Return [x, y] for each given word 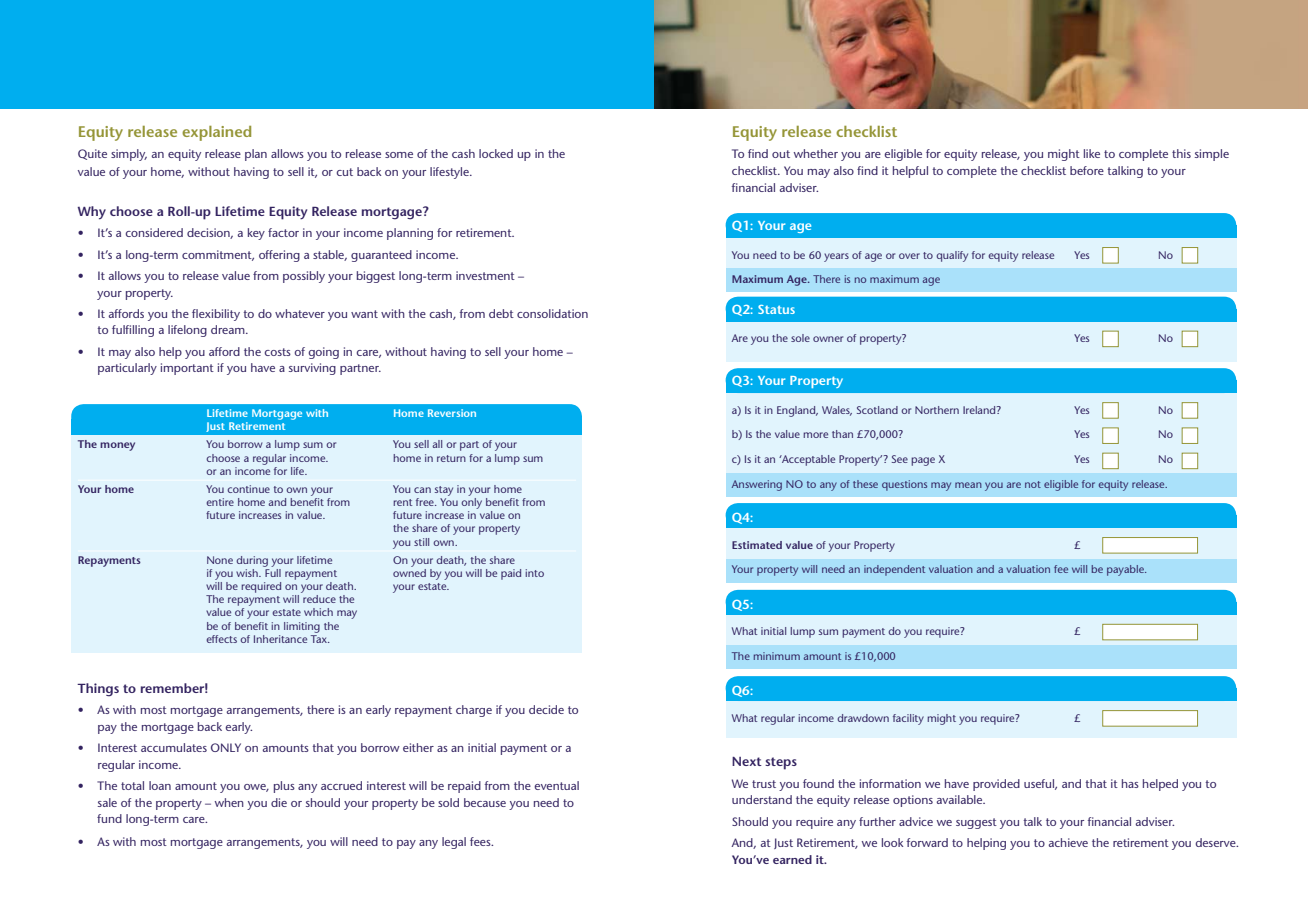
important [187, 369]
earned [792, 859]
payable [1126, 570]
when [229, 802]
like [1092, 153]
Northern [937, 410]
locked [496, 153]
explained [216, 133]
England [797, 411]
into [534, 573]
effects [221, 639]
